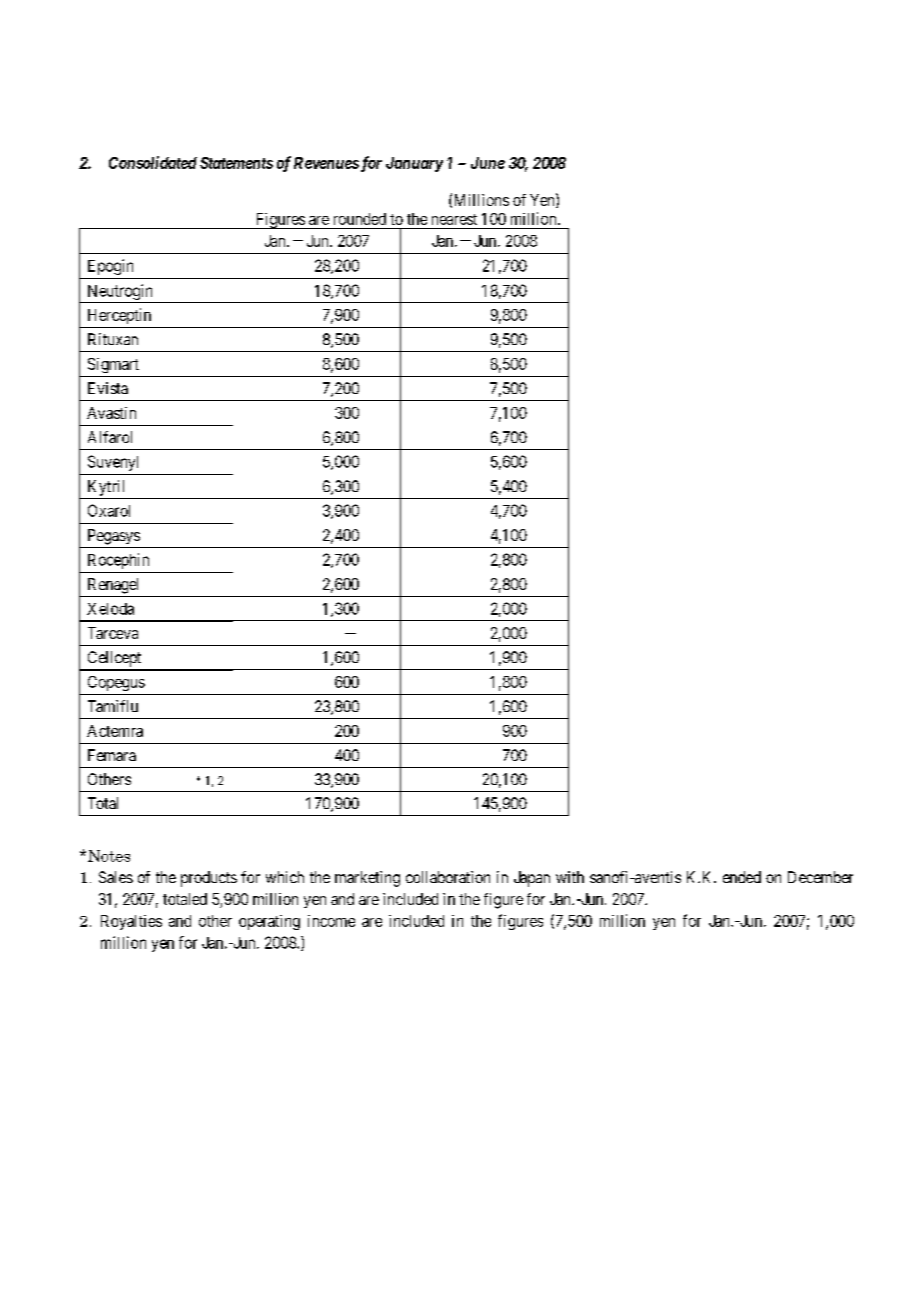  I want to click on Statements, so click(236, 163).
